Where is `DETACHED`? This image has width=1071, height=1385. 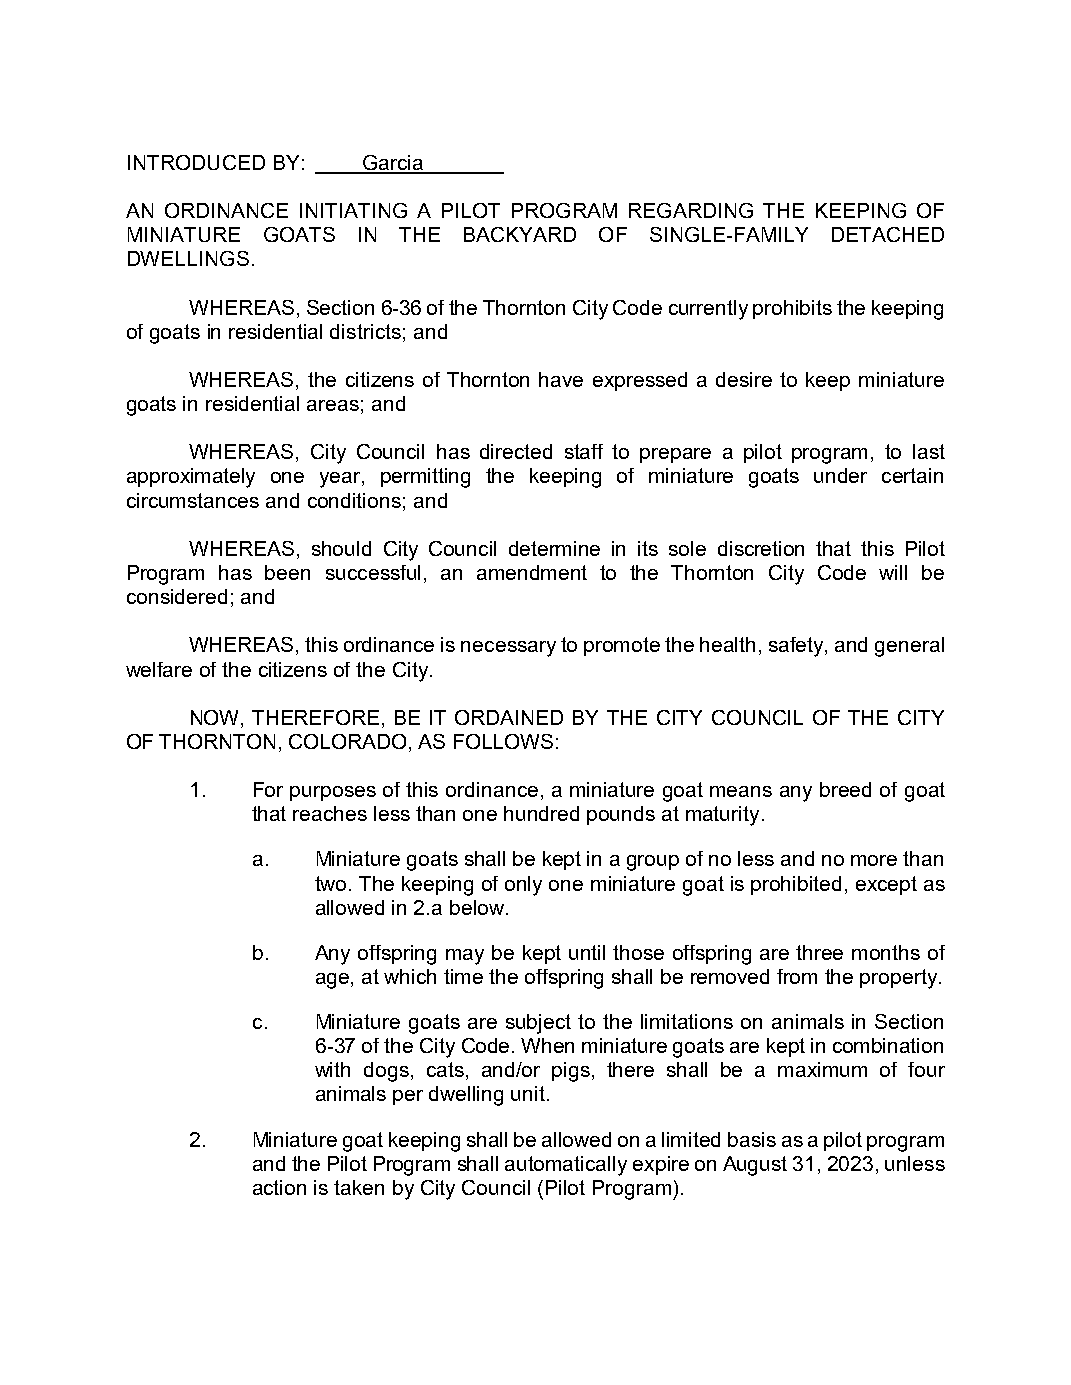
DETACHED is located at coordinates (888, 234).
